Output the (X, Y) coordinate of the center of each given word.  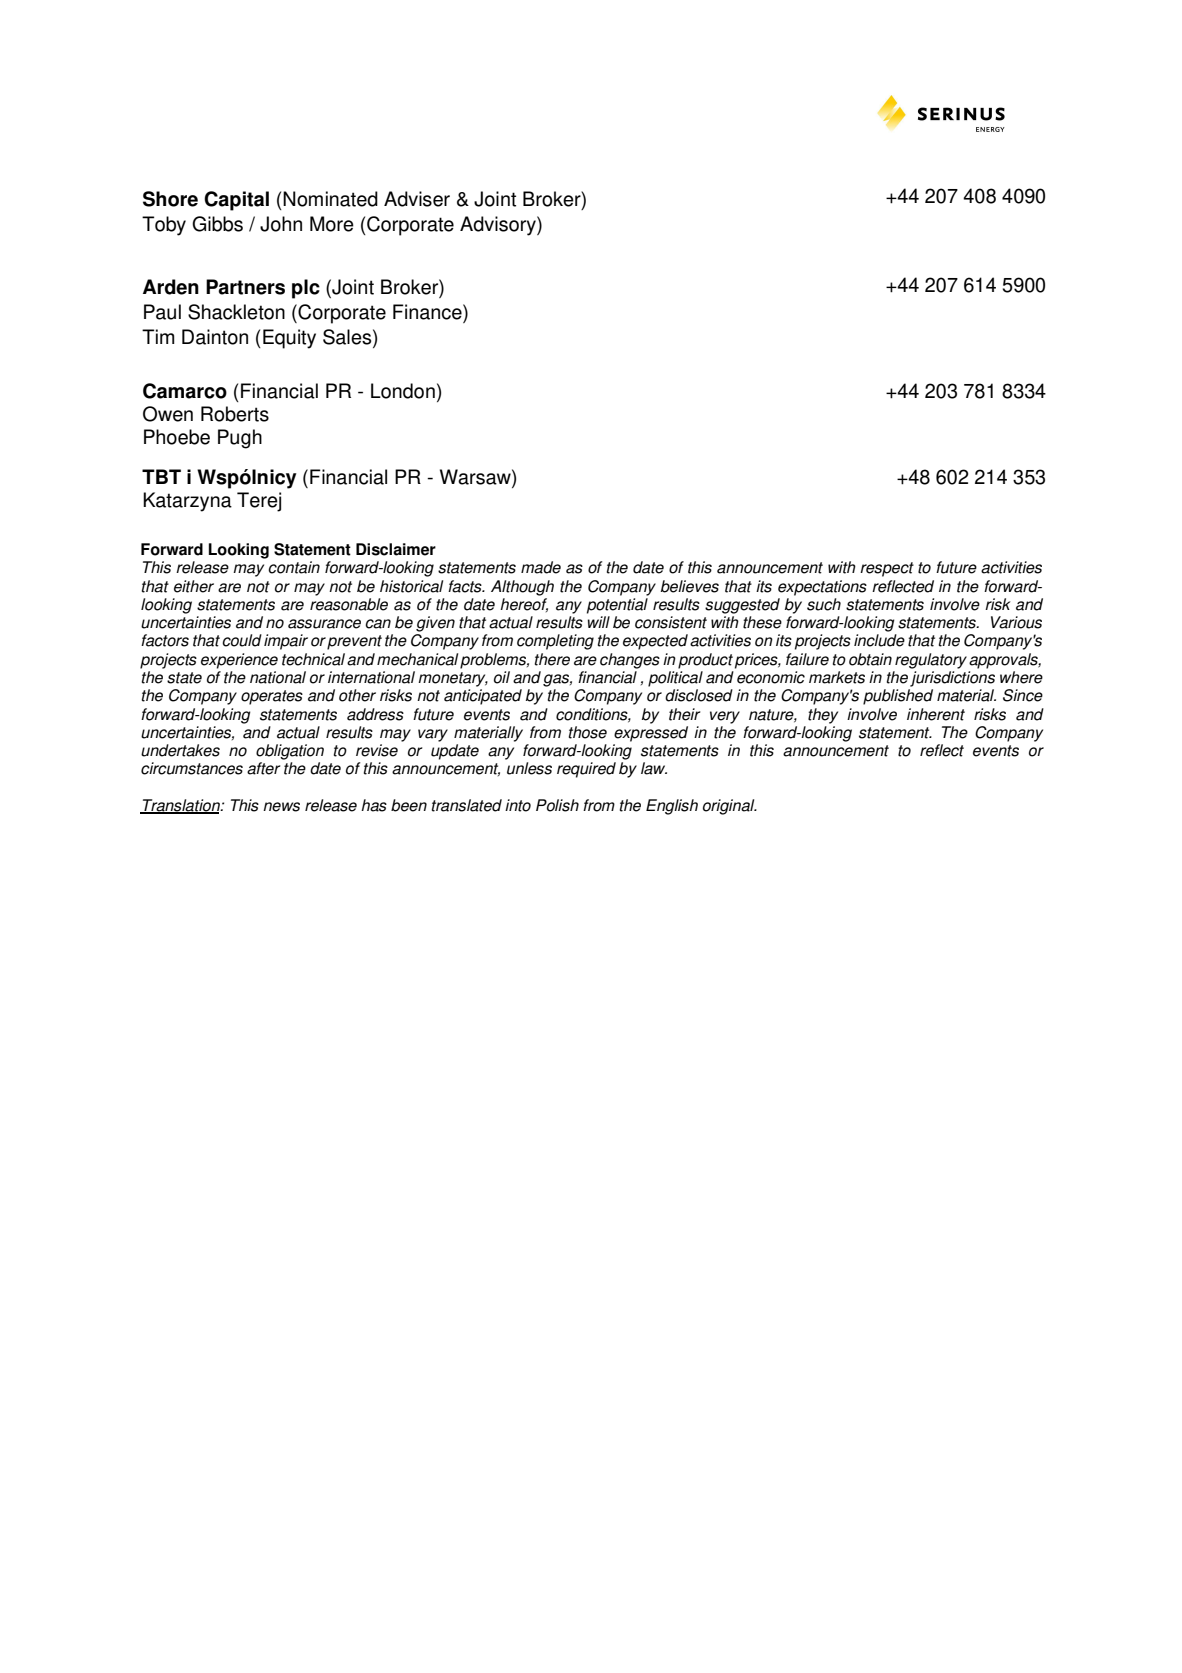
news (281, 807)
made (541, 567)
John (281, 224)
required (586, 770)
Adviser (417, 199)
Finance (428, 312)
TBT (161, 476)
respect (887, 569)
